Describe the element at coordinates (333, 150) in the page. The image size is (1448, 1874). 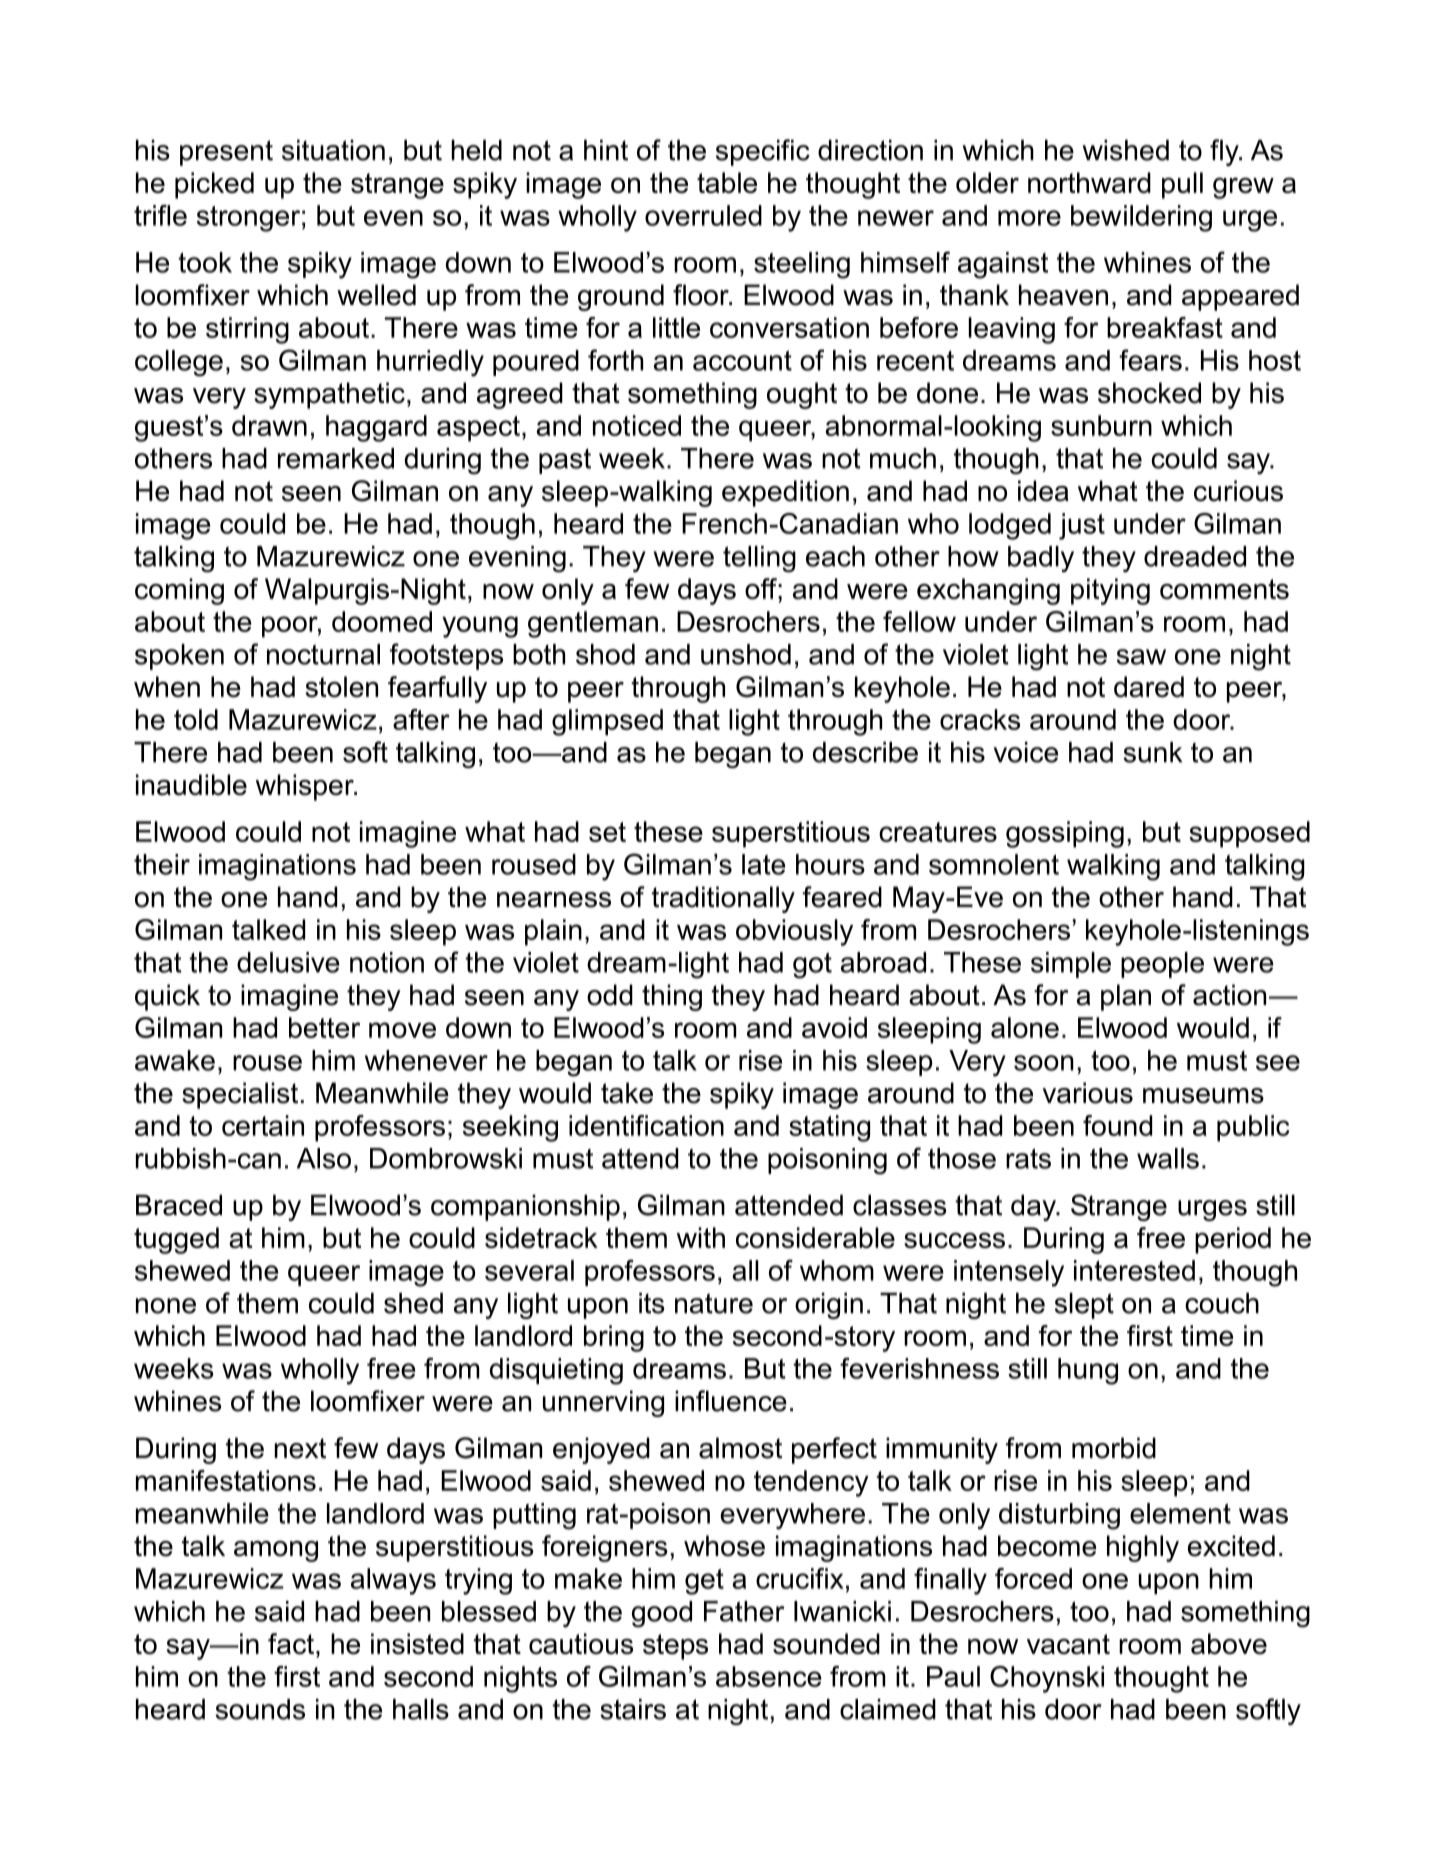
I see `situation` at that location.
